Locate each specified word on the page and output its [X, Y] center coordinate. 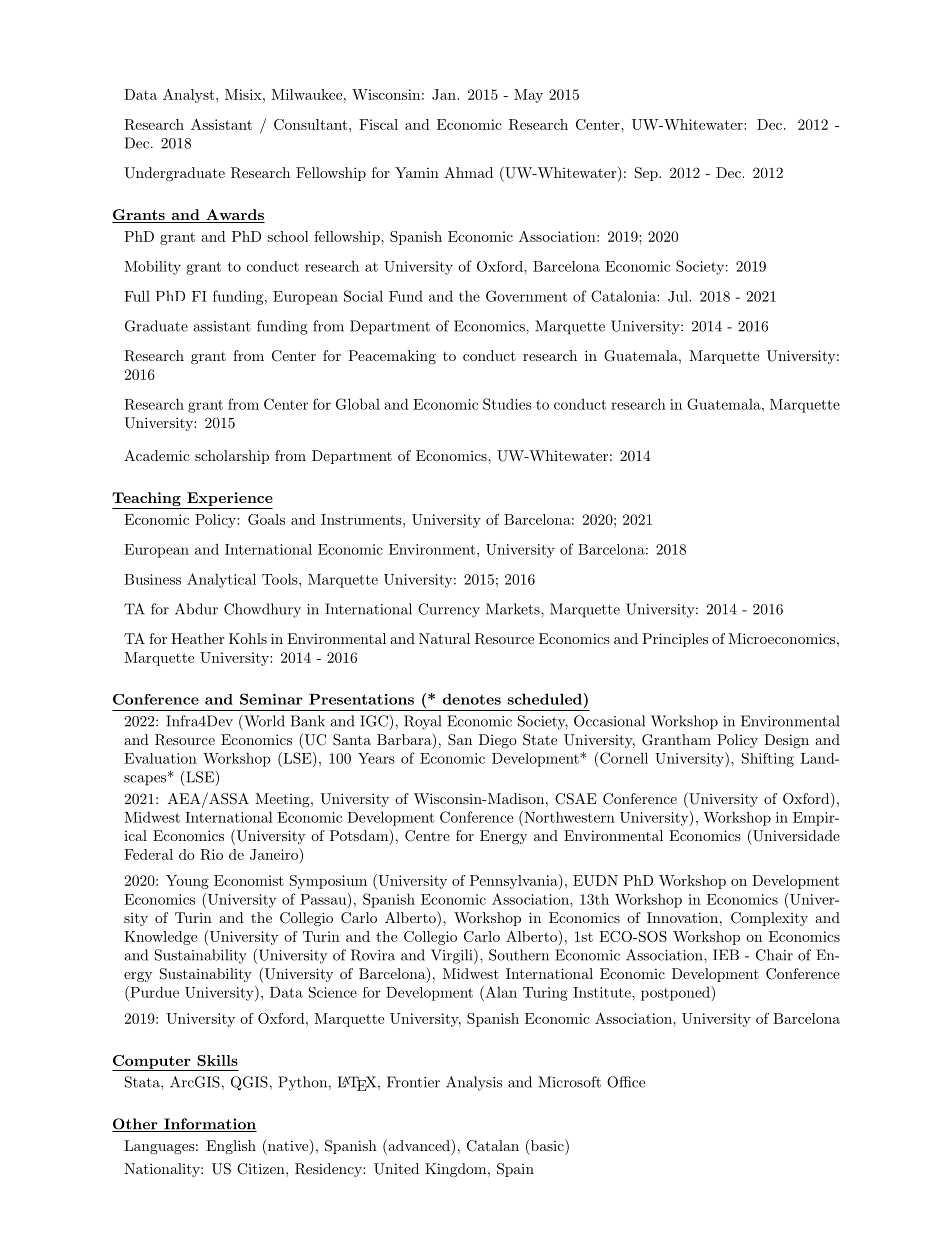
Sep [647, 174]
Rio [211, 854]
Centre [427, 836]
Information [209, 1125]
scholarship [232, 457]
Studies [507, 404]
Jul [679, 296]
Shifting [768, 760]
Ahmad [468, 172]
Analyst [190, 96]
